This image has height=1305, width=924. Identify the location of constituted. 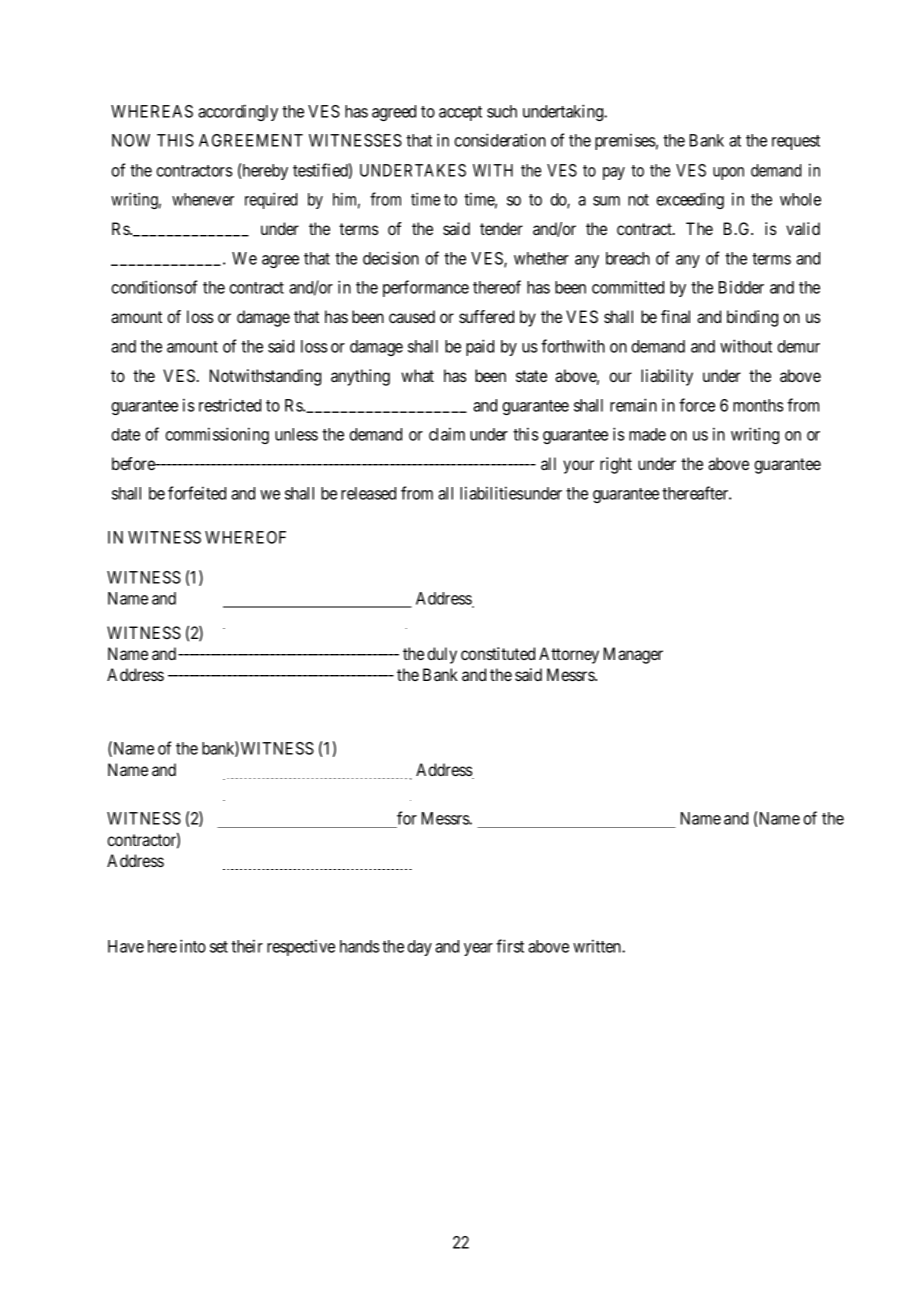
(498, 653).
